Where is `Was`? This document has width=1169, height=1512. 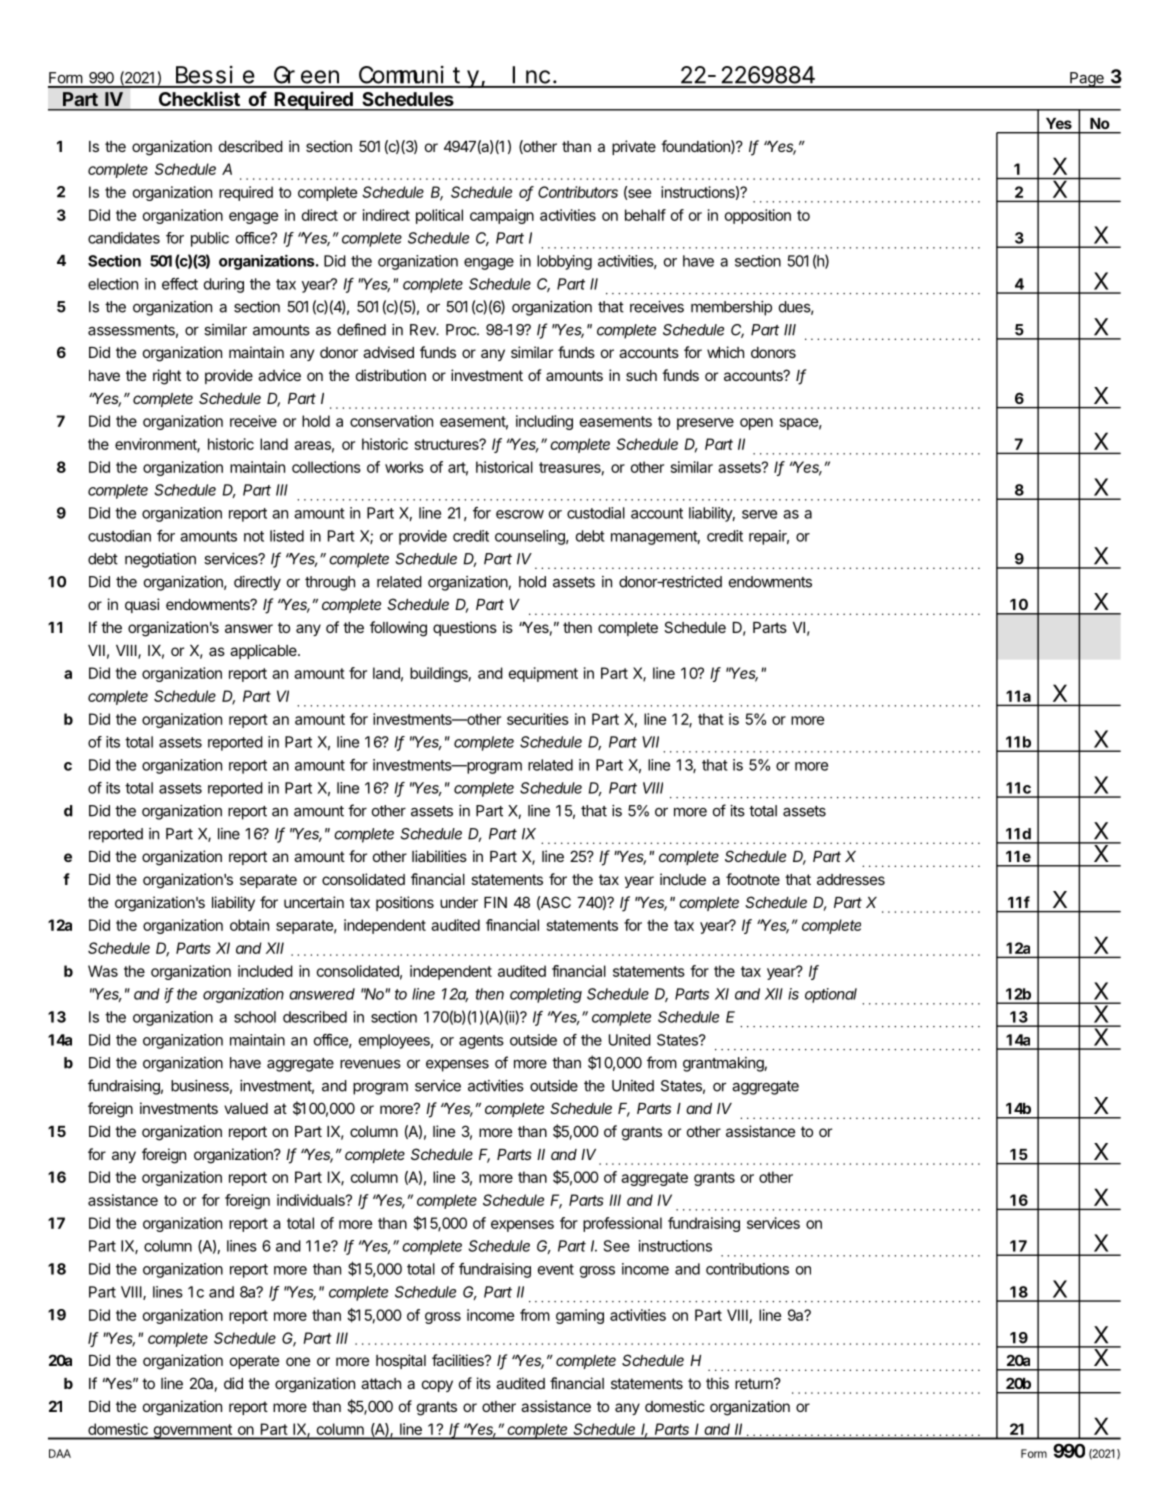 Was is located at coordinates (103, 971).
